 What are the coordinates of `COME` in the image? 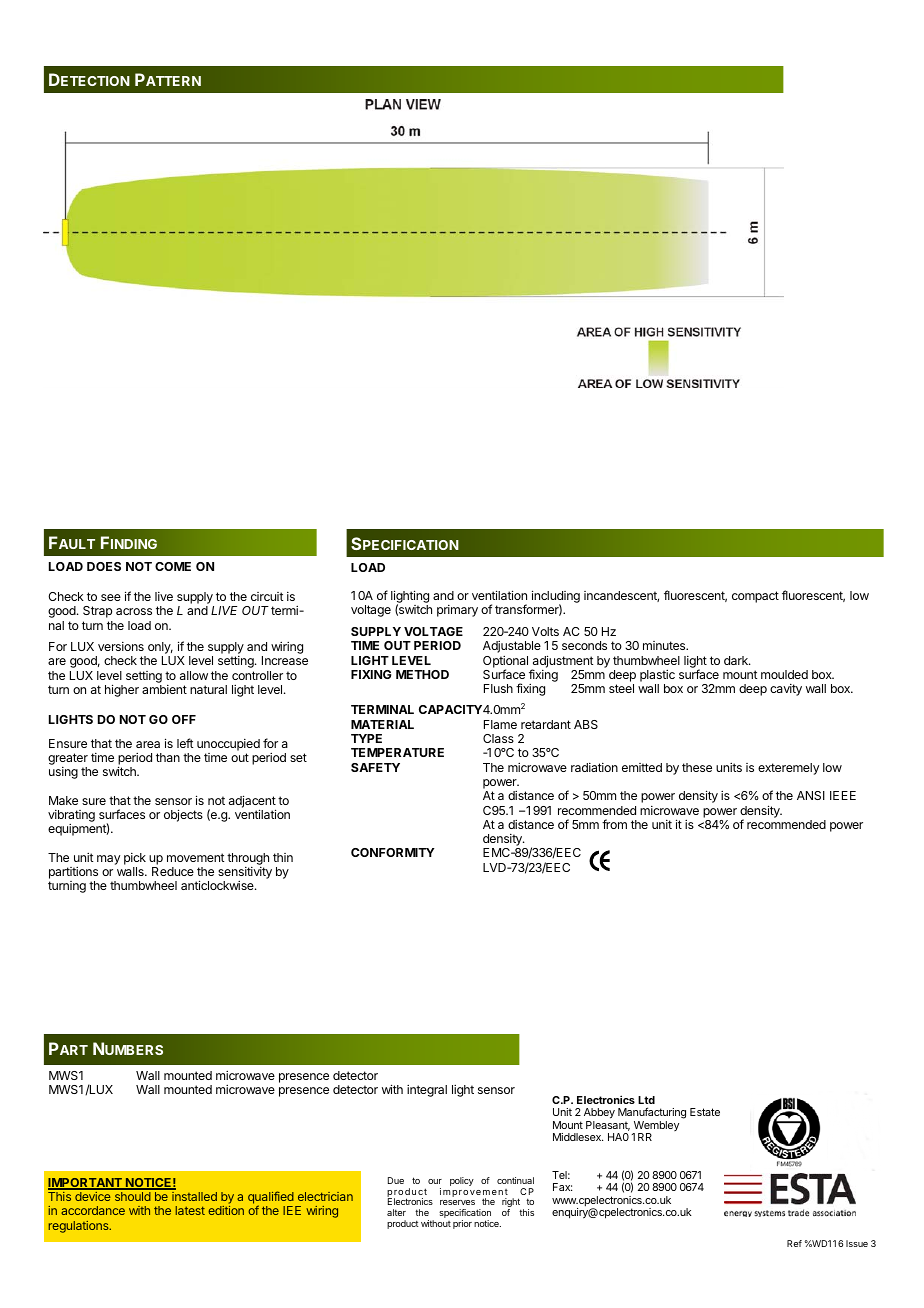 It's located at (173, 566).
